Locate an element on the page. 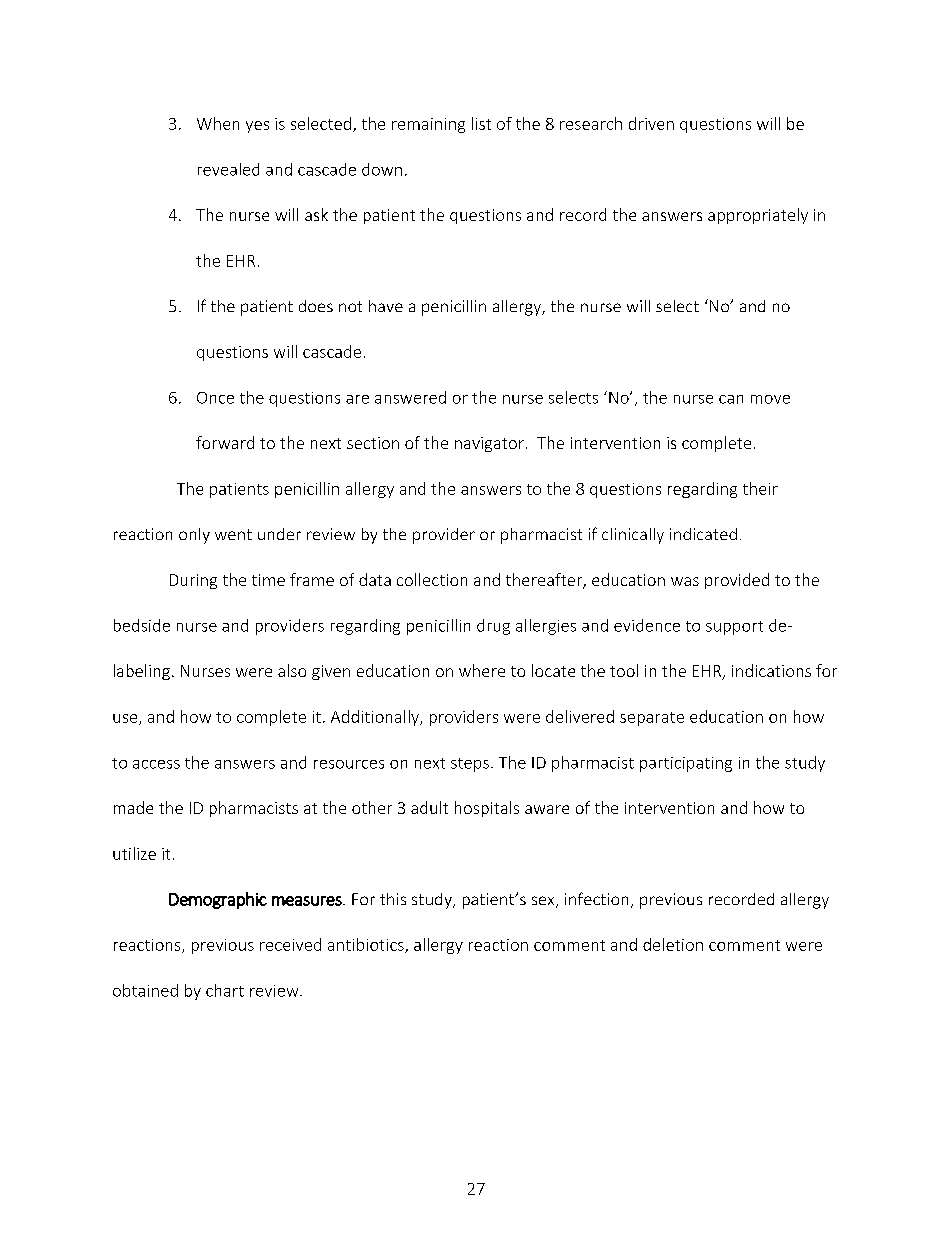 Image resolution: width=952 pixels, height=1233 pixels. separate is located at coordinates (652, 719).
